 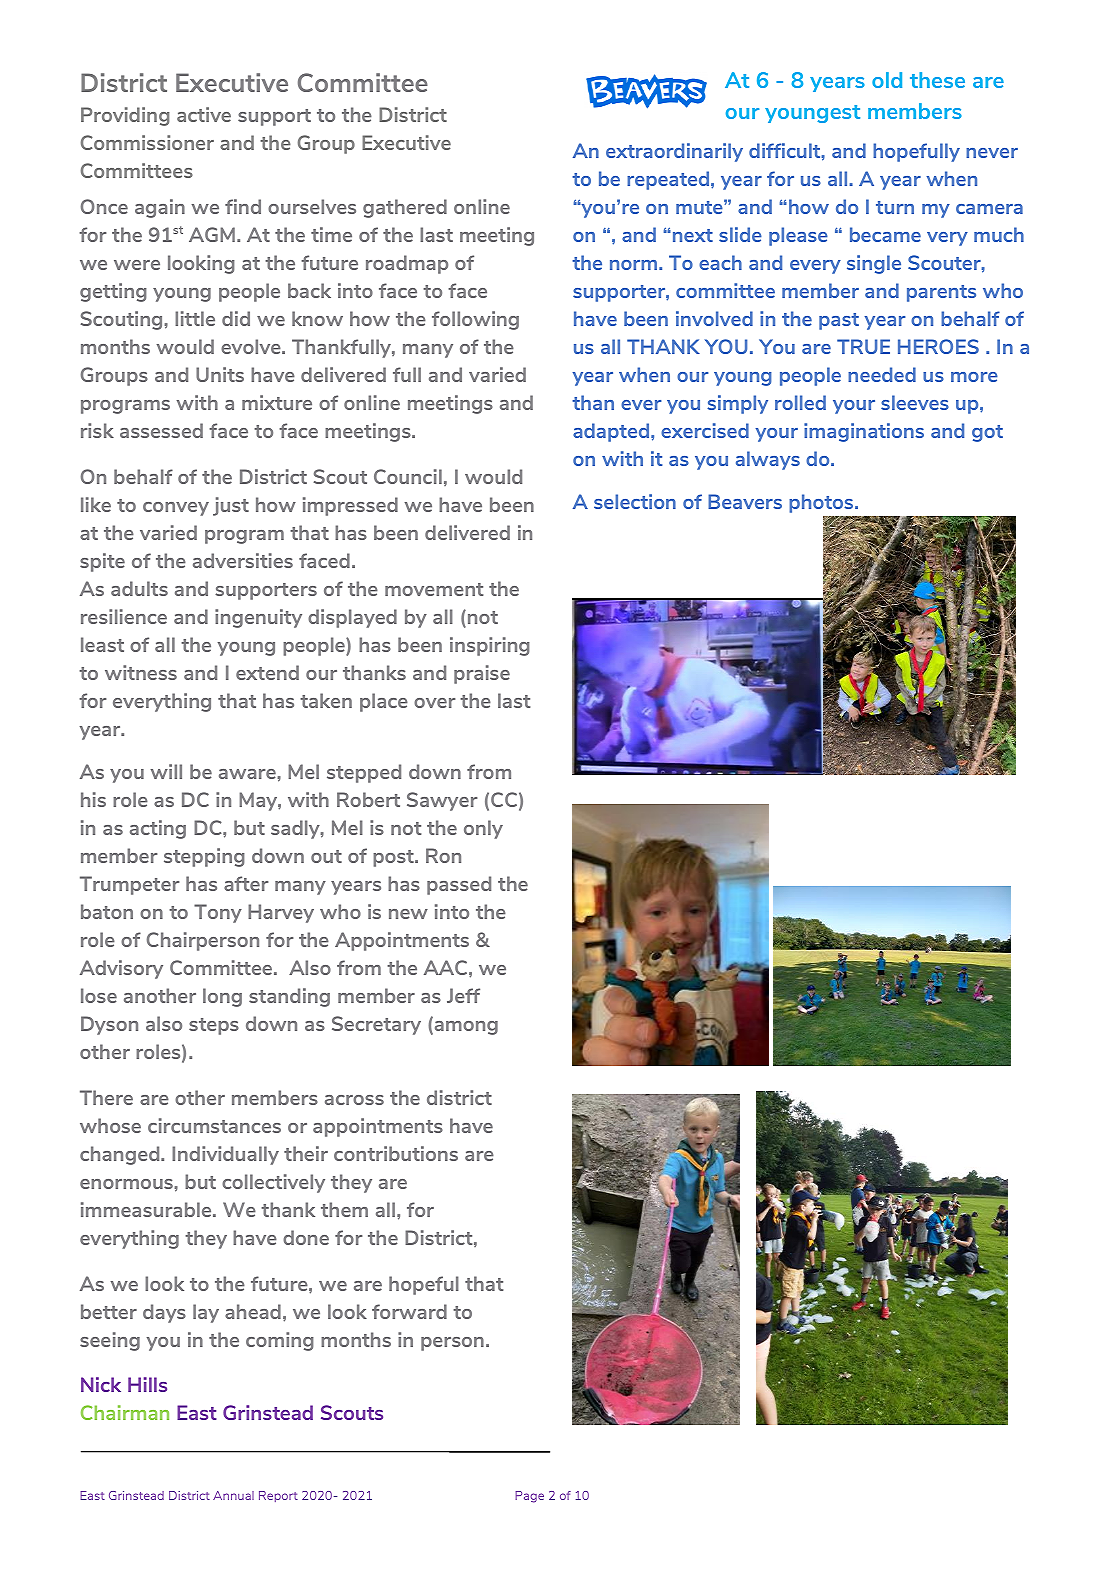 I want to click on only, so click(x=483, y=829).
